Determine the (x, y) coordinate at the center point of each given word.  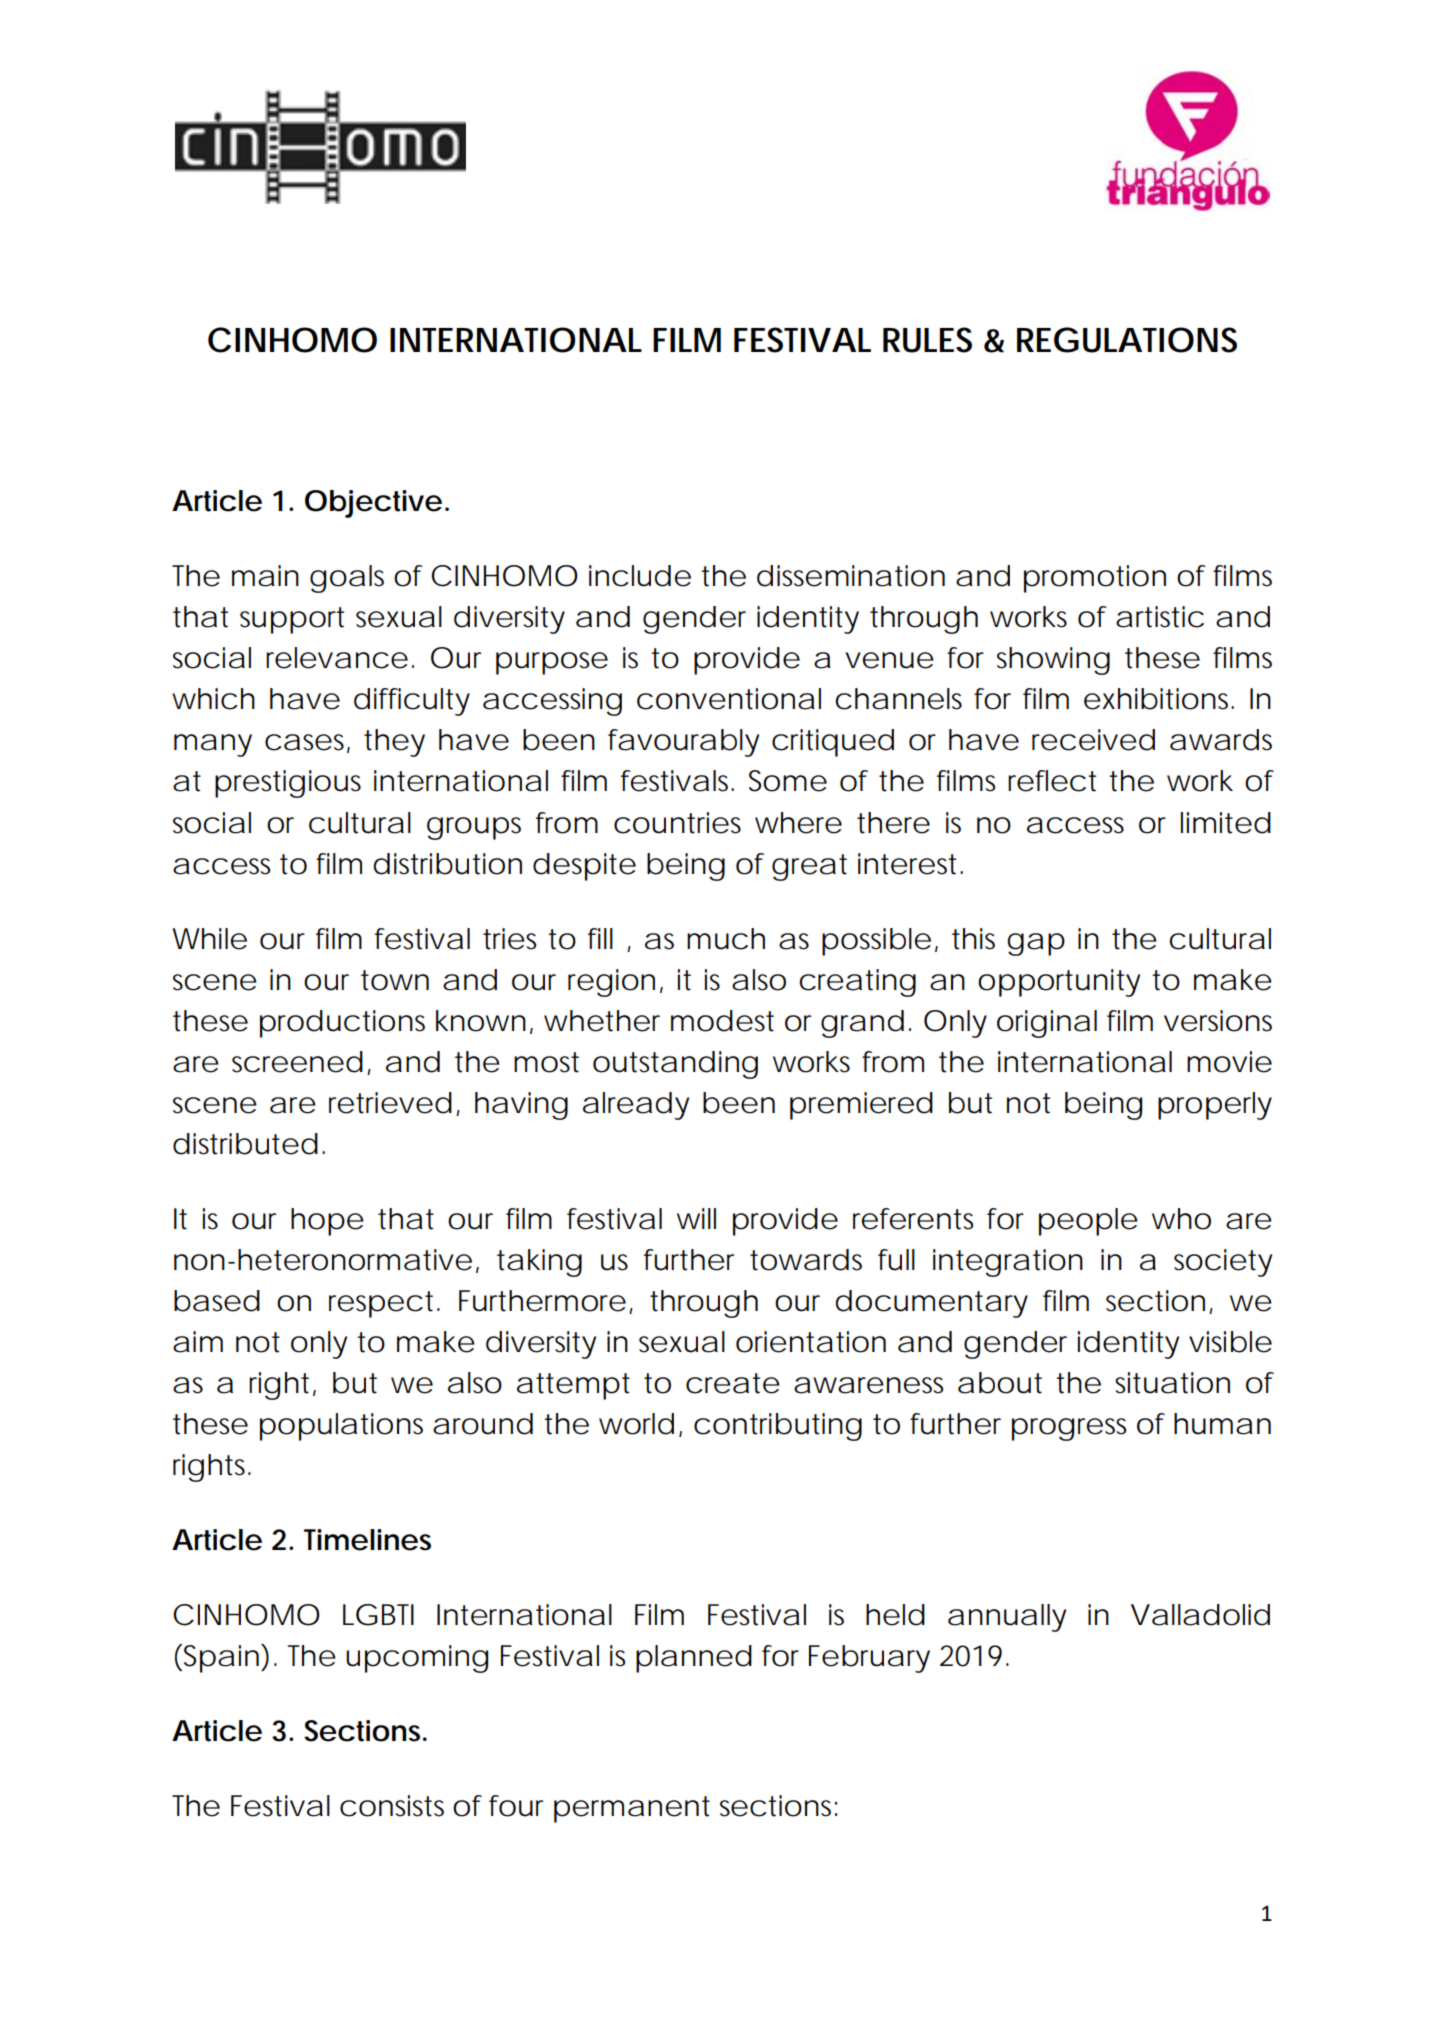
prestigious (288, 784)
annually (1007, 1618)
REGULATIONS (1127, 340)
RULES (927, 340)
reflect (1052, 781)
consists (392, 1806)
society (1223, 1263)
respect (381, 1304)
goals (347, 579)
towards (806, 1260)
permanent (632, 1809)
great (809, 867)
